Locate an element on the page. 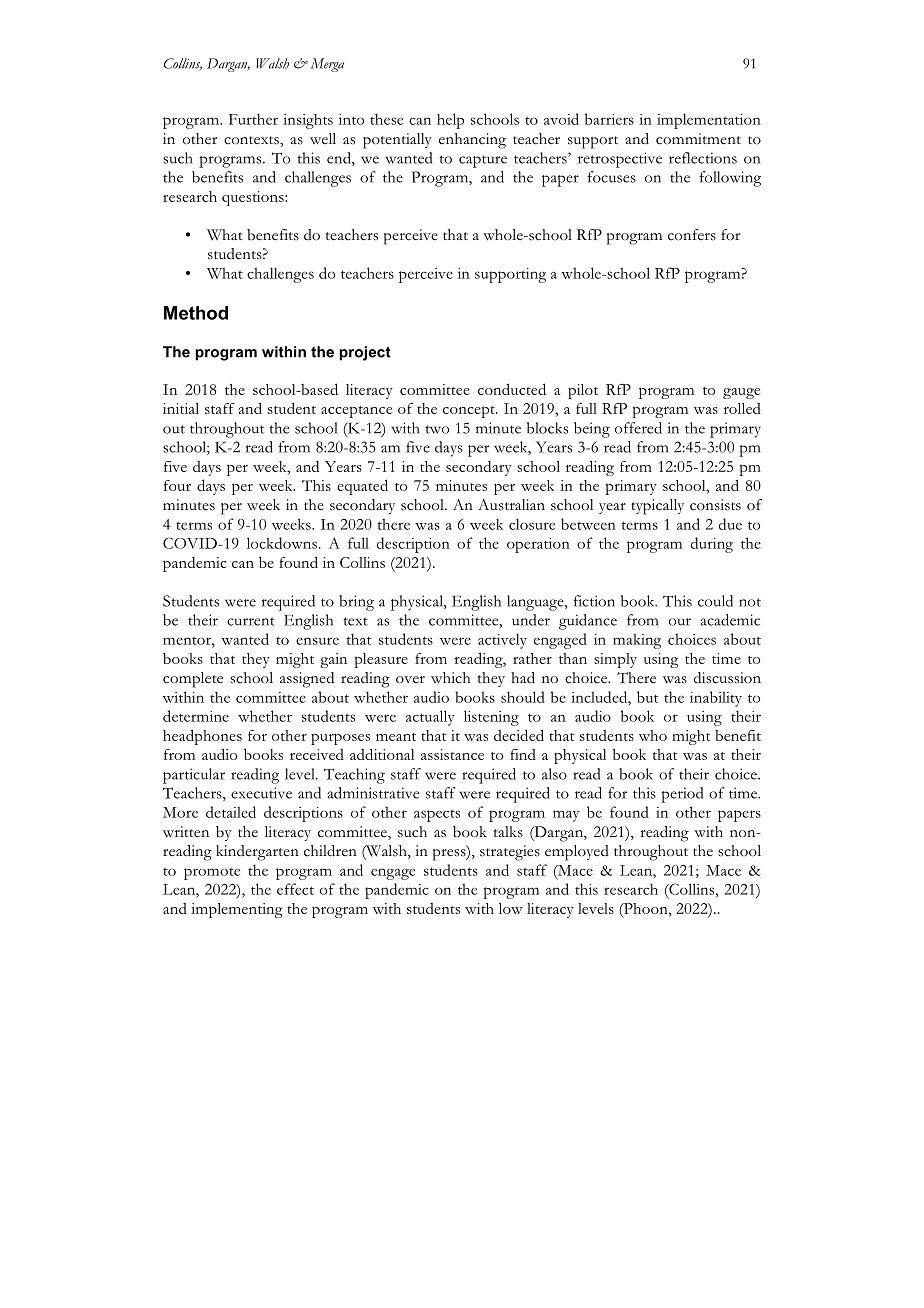 The height and width of the document is (1308, 924). commitment is located at coordinates (698, 139).
